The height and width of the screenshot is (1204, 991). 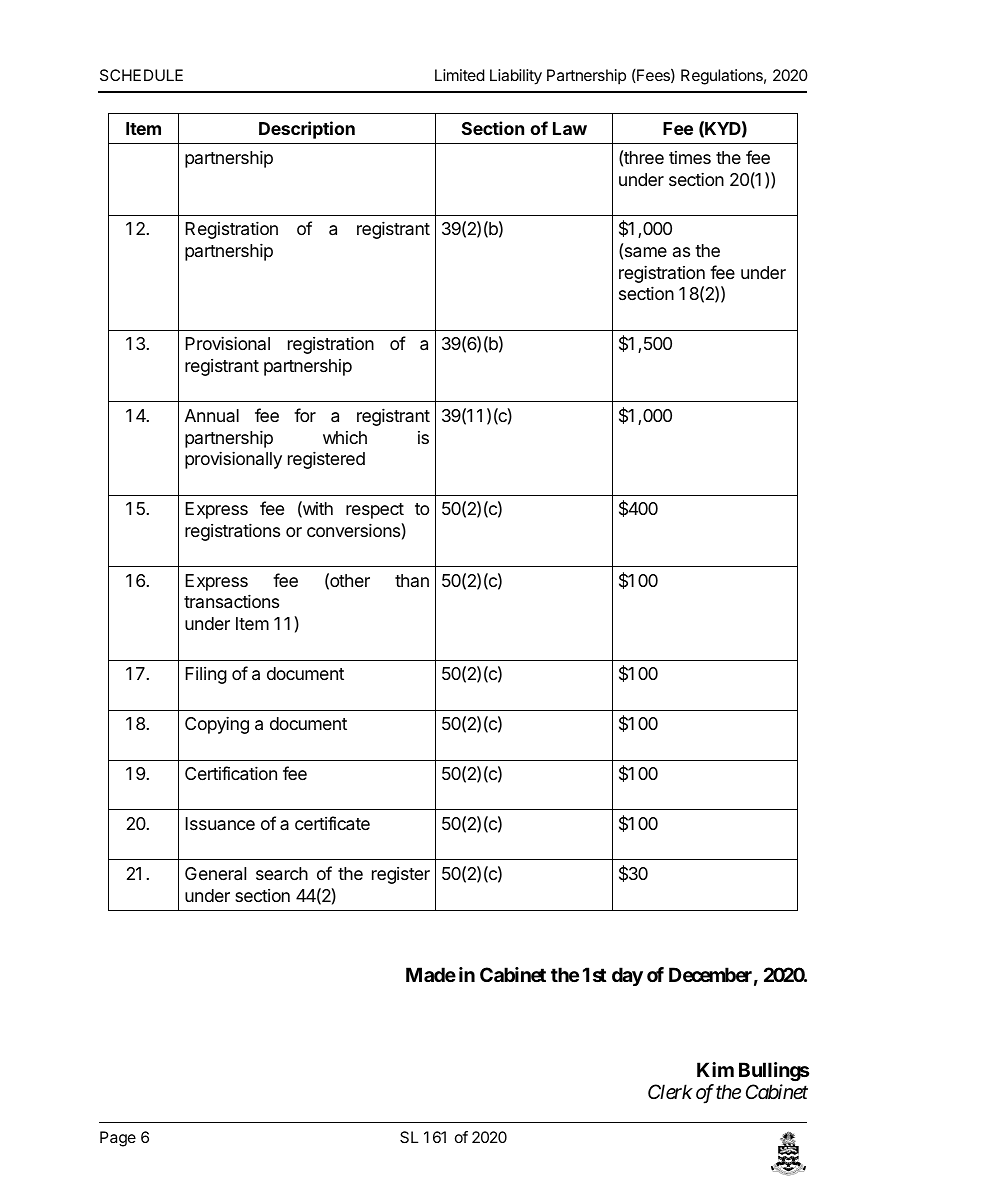 What do you see at coordinates (345, 437) in the screenshot?
I see `which` at bounding box center [345, 437].
